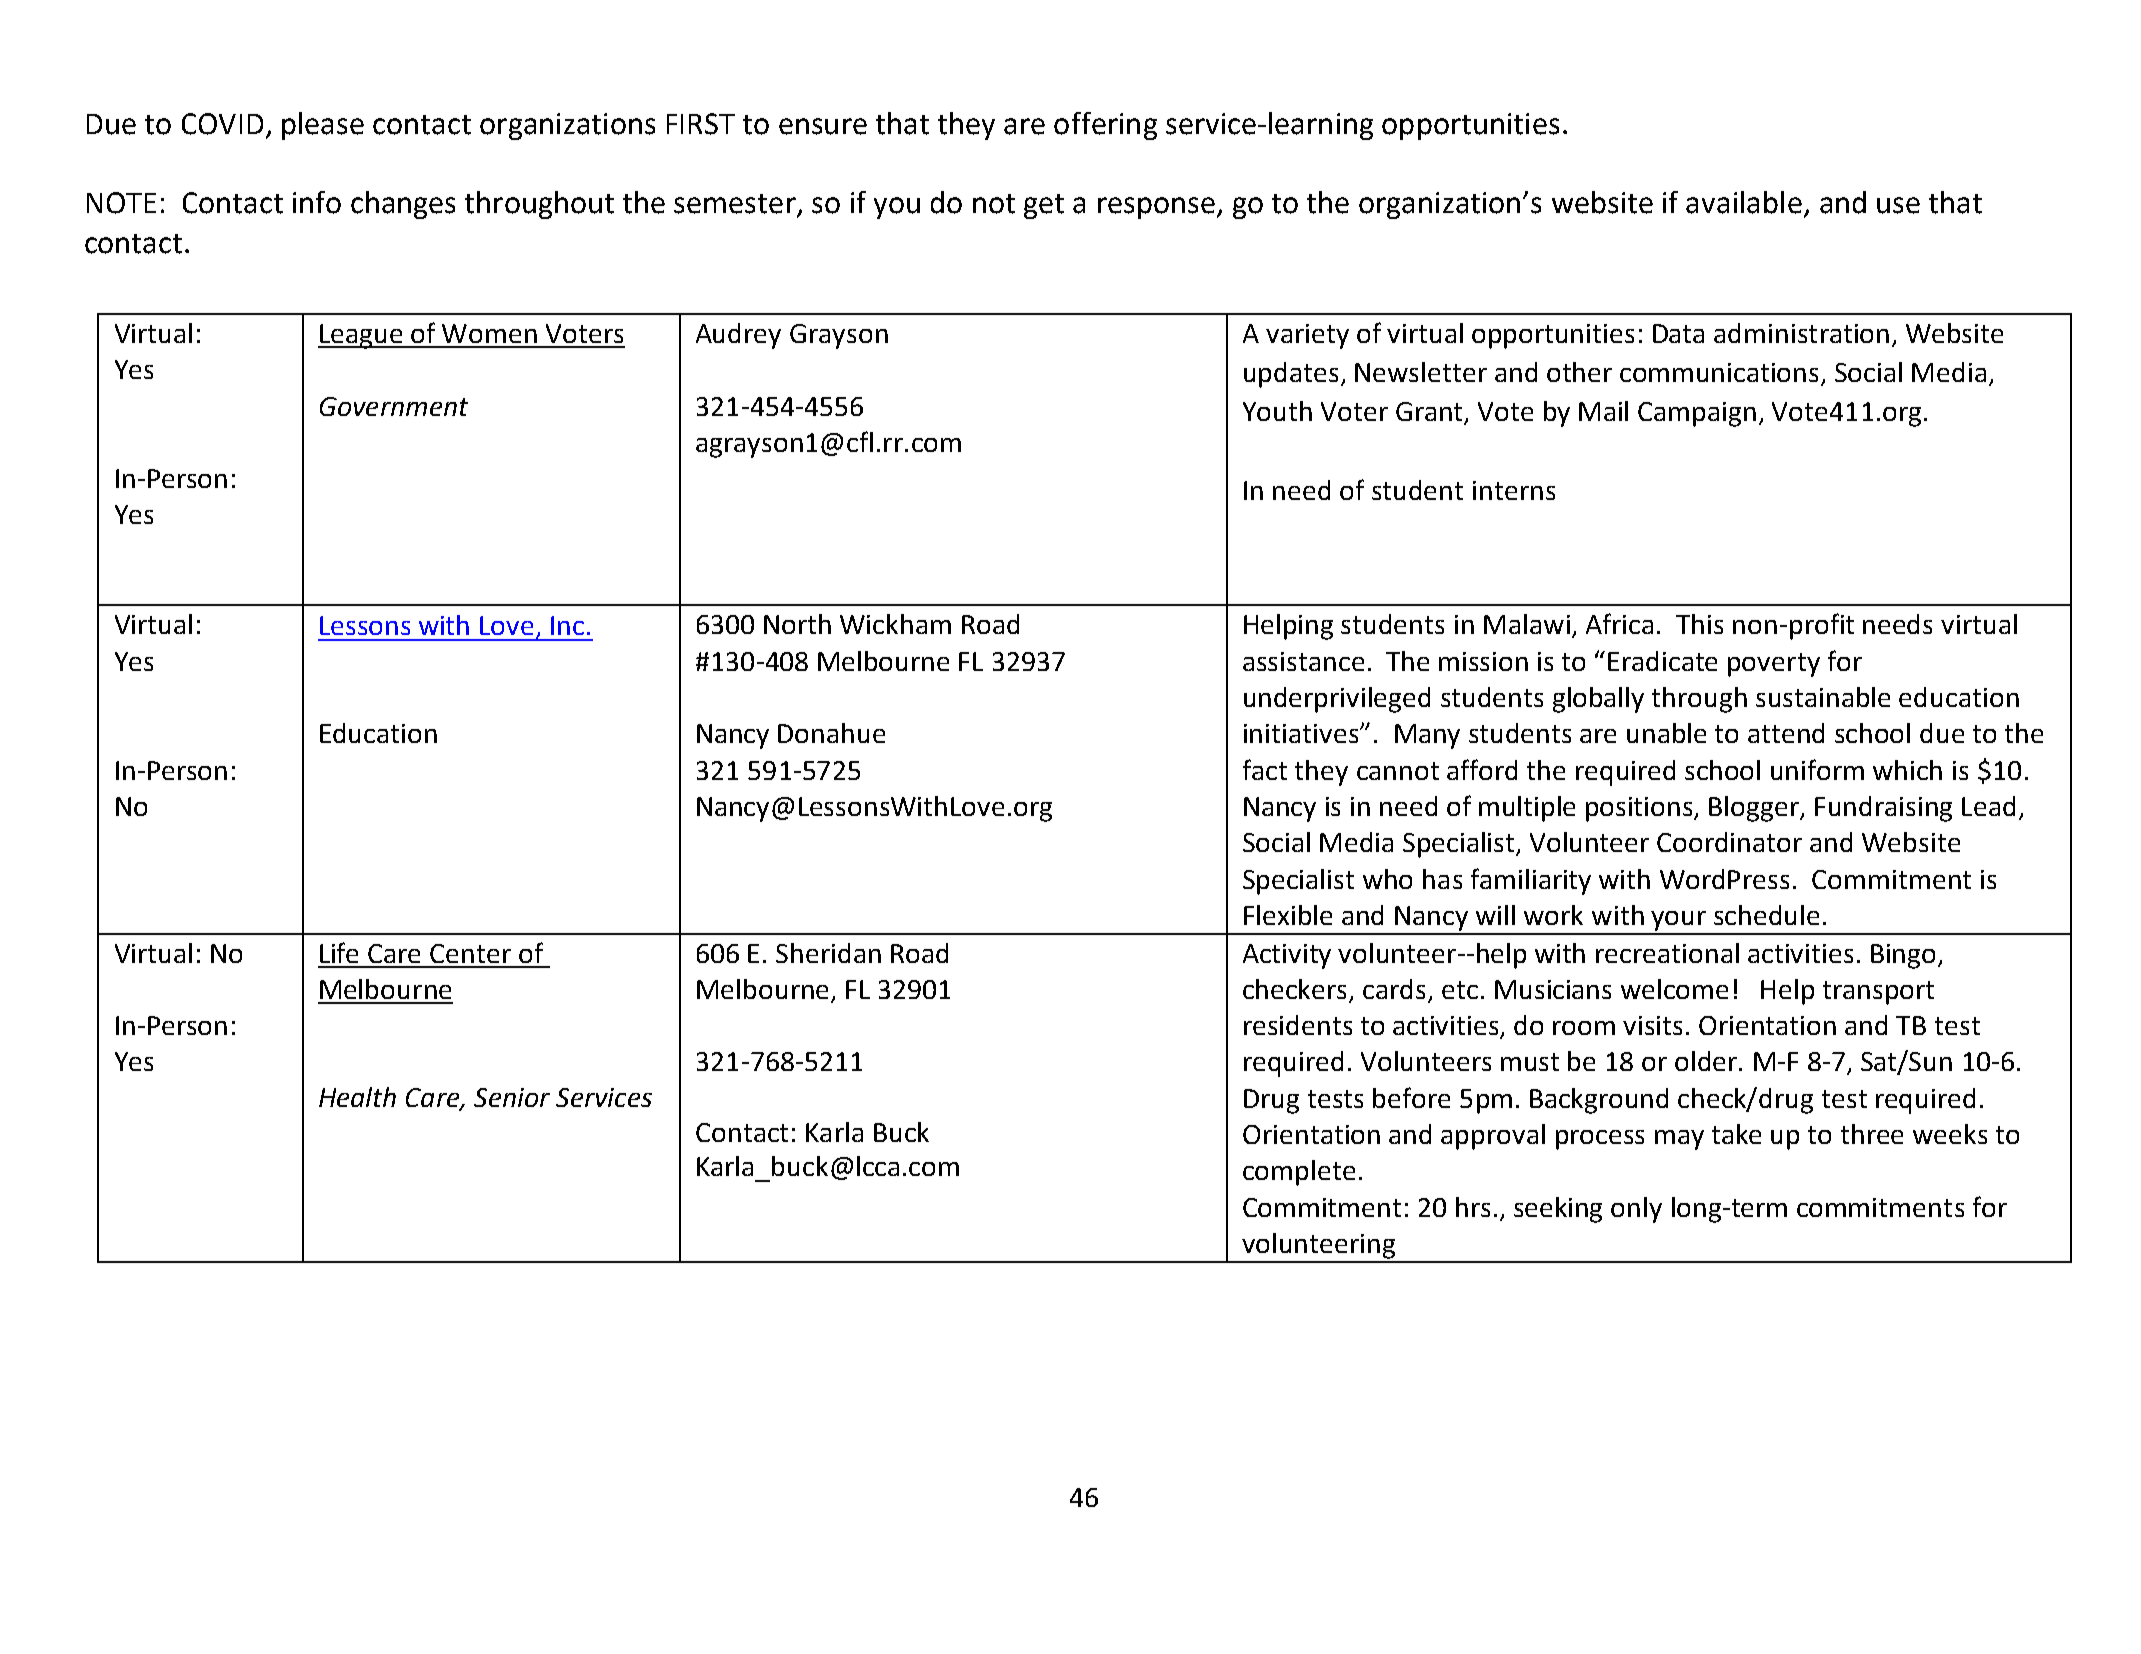 This image has height=1654, width=2141. Describe the element at coordinates (1265, 769) in the image. I see `fact` at that location.
